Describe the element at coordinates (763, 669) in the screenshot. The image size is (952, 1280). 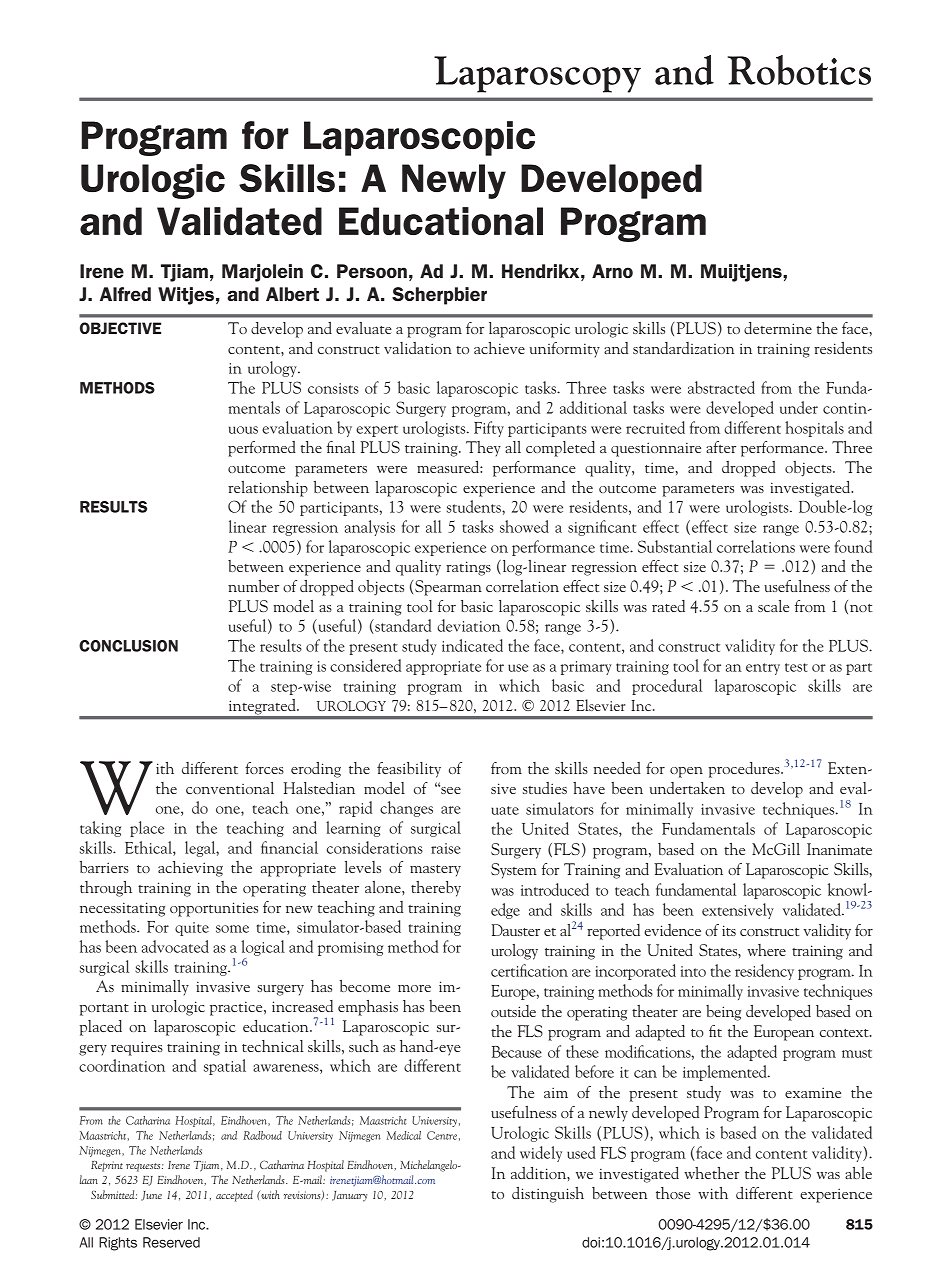
I see `entry` at that location.
